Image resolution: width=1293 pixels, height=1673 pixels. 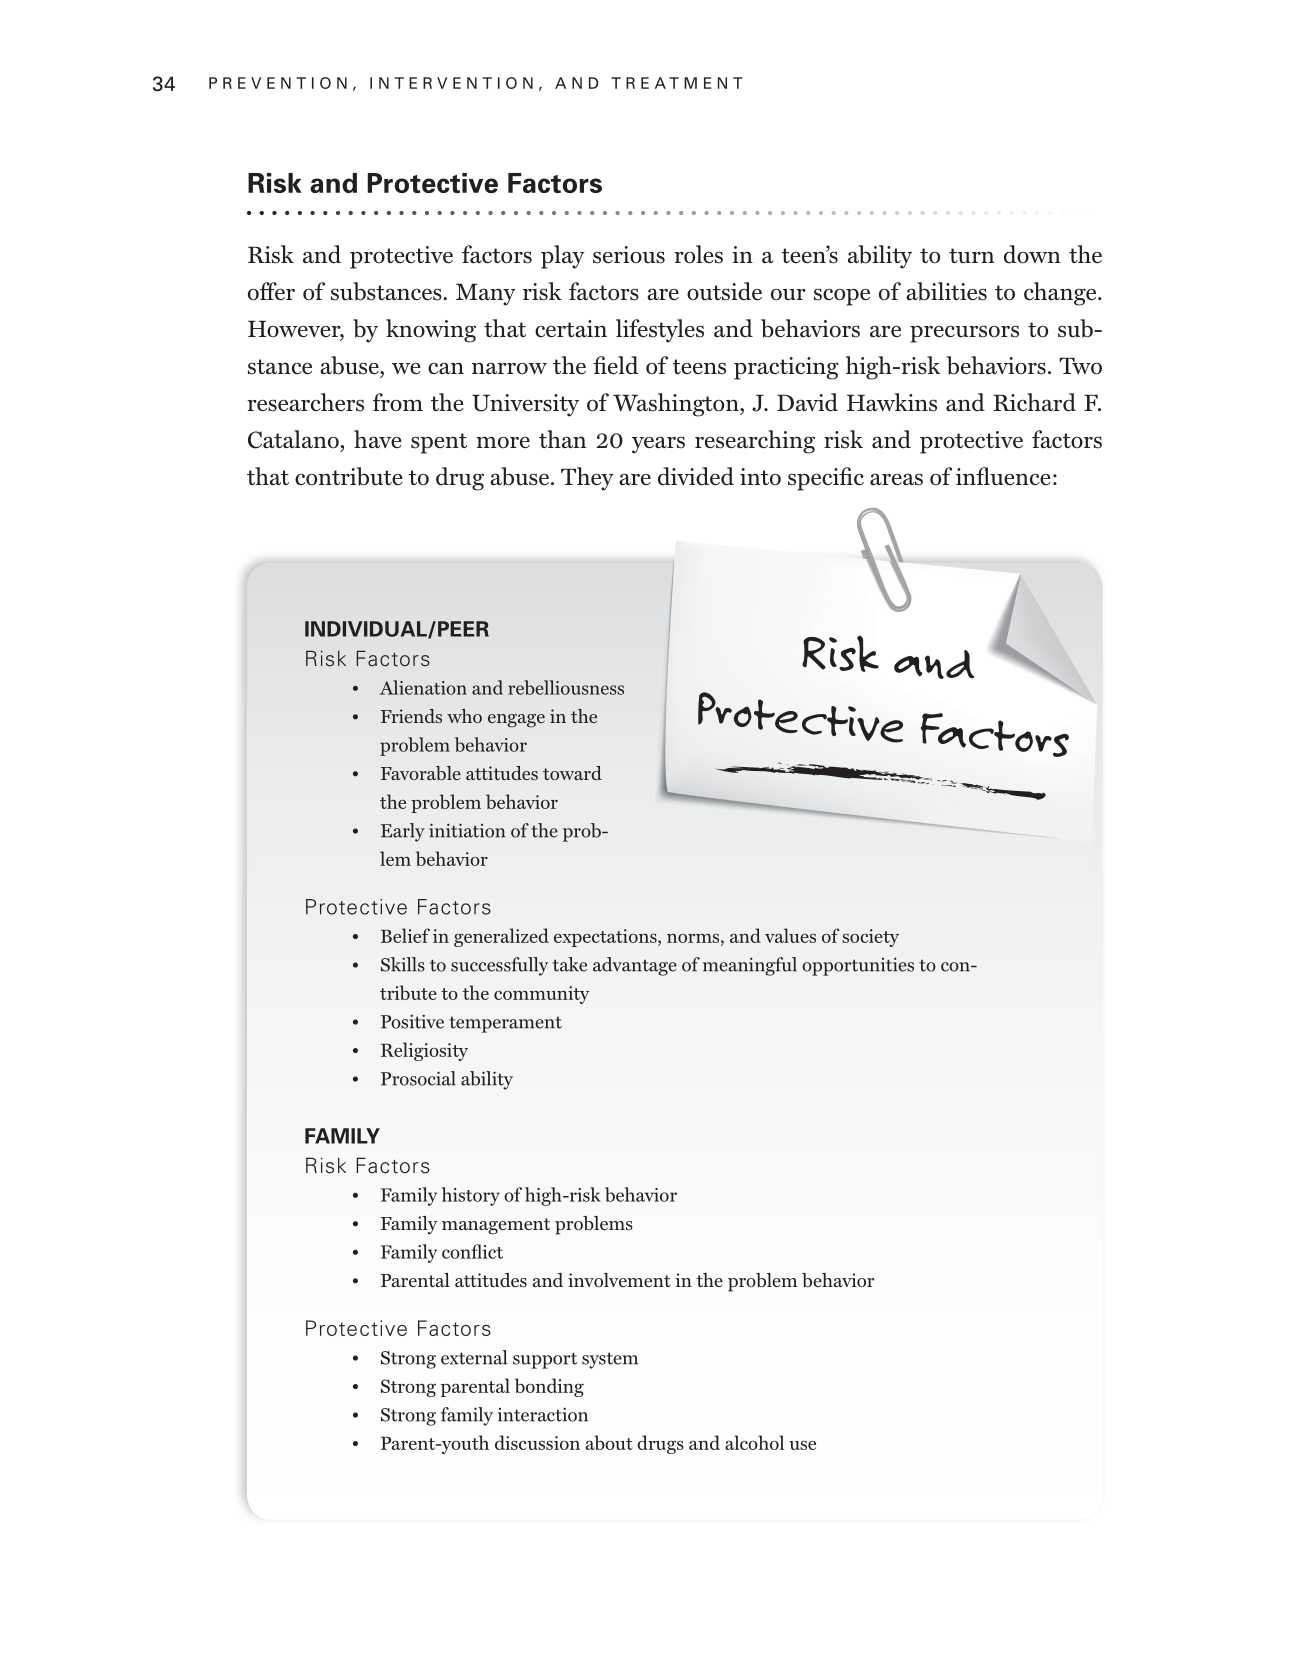 What do you see at coordinates (754, 1442) in the screenshot?
I see `alcohol` at bounding box center [754, 1442].
